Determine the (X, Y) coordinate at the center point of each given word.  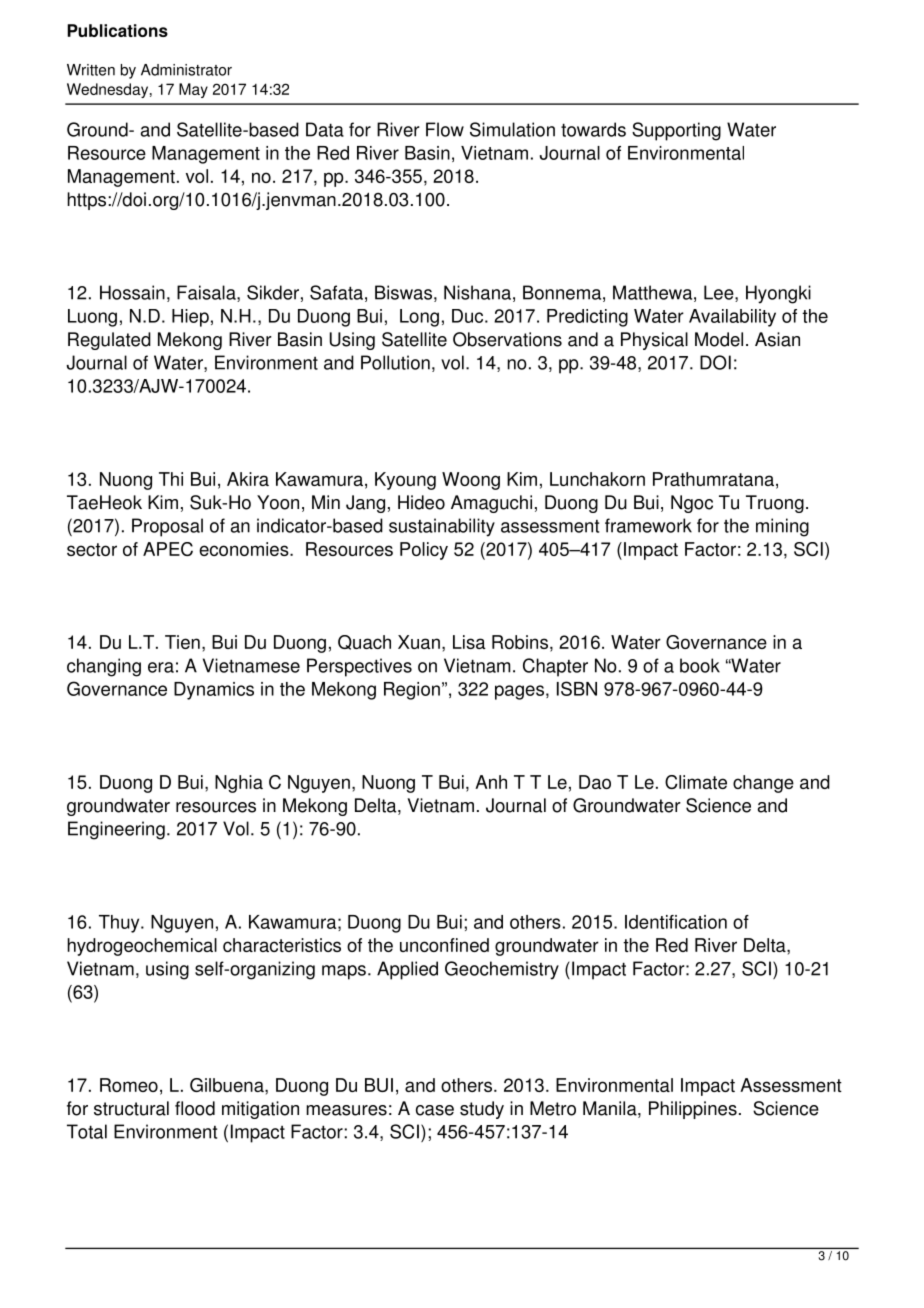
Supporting (676, 131)
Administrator (186, 70)
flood (195, 1108)
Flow (445, 129)
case (435, 1110)
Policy (424, 551)
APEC (168, 549)
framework (648, 525)
